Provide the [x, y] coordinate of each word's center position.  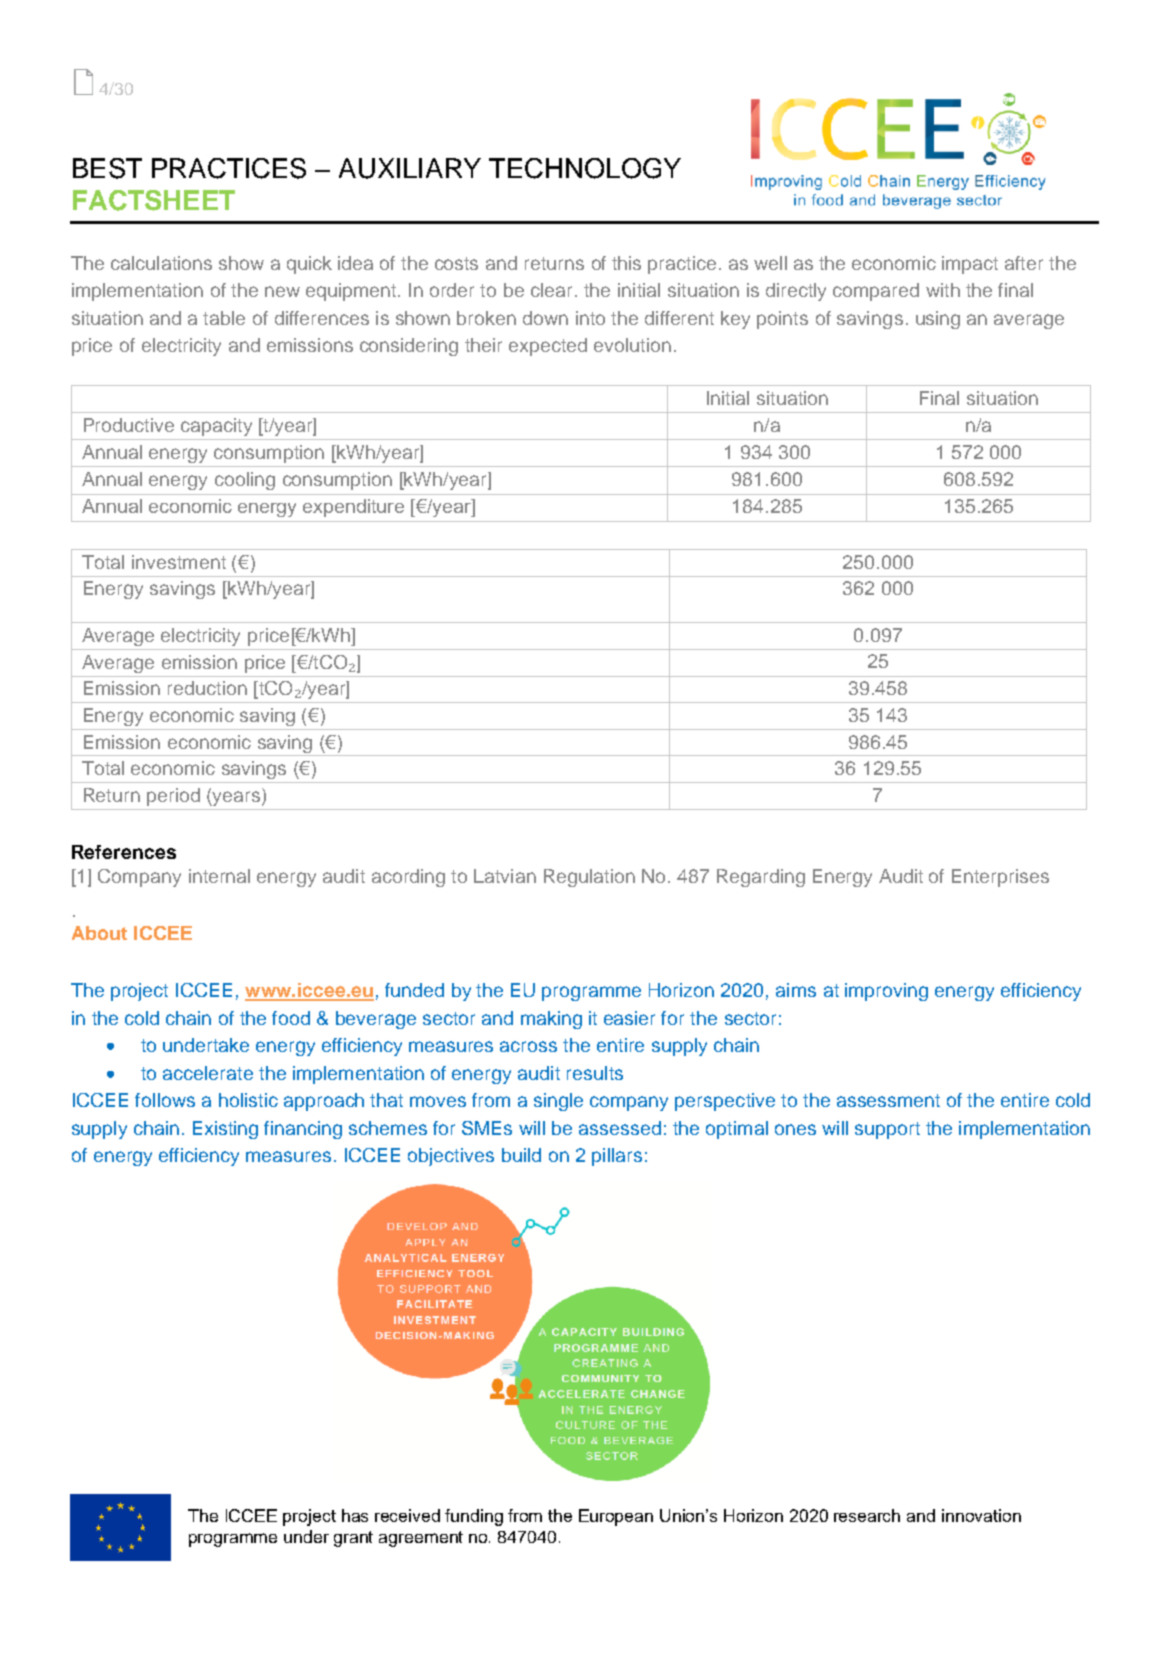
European [616, 1517]
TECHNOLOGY [585, 168]
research [867, 1515]
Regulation [589, 878]
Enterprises [1000, 878]
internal [219, 876]
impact [970, 265]
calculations [161, 263]
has [355, 1515]
